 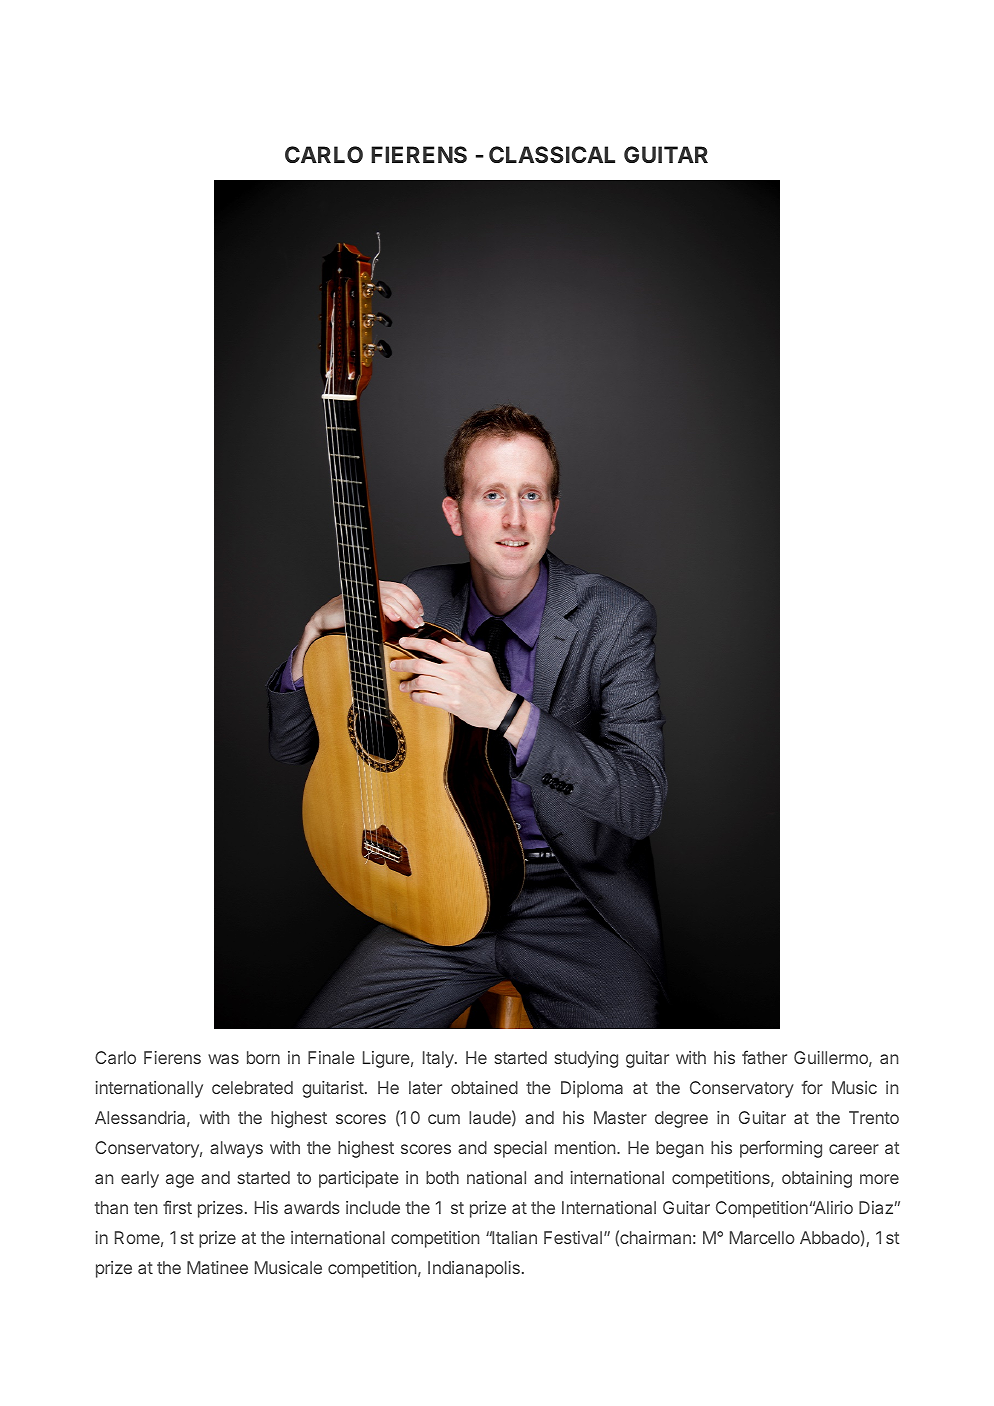 I want to click on Marcello, so click(x=762, y=1237).
